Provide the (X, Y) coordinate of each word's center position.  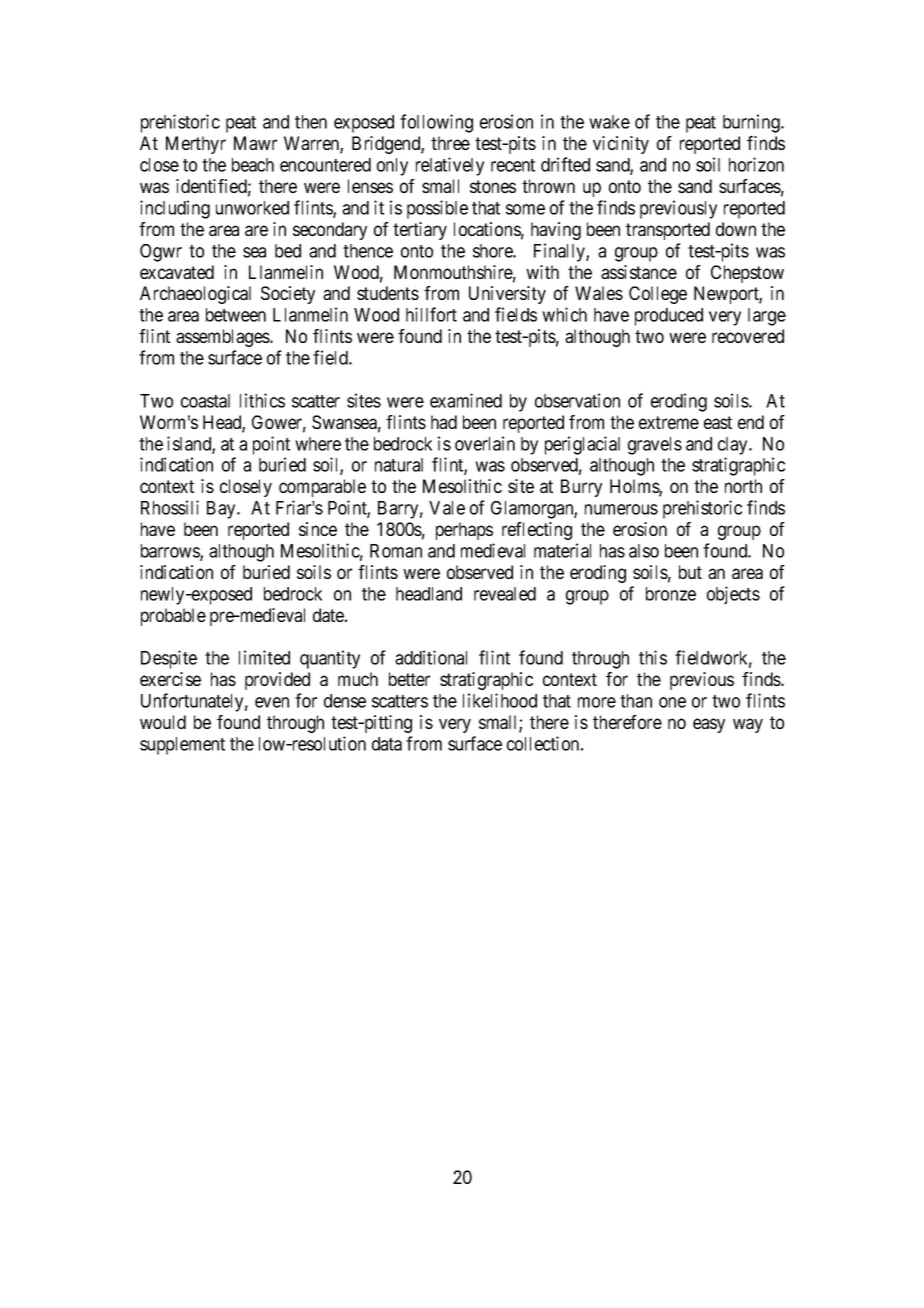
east (718, 422)
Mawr (255, 143)
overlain (485, 443)
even (272, 702)
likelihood (500, 700)
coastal (205, 401)
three (450, 143)
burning (752, 123)
